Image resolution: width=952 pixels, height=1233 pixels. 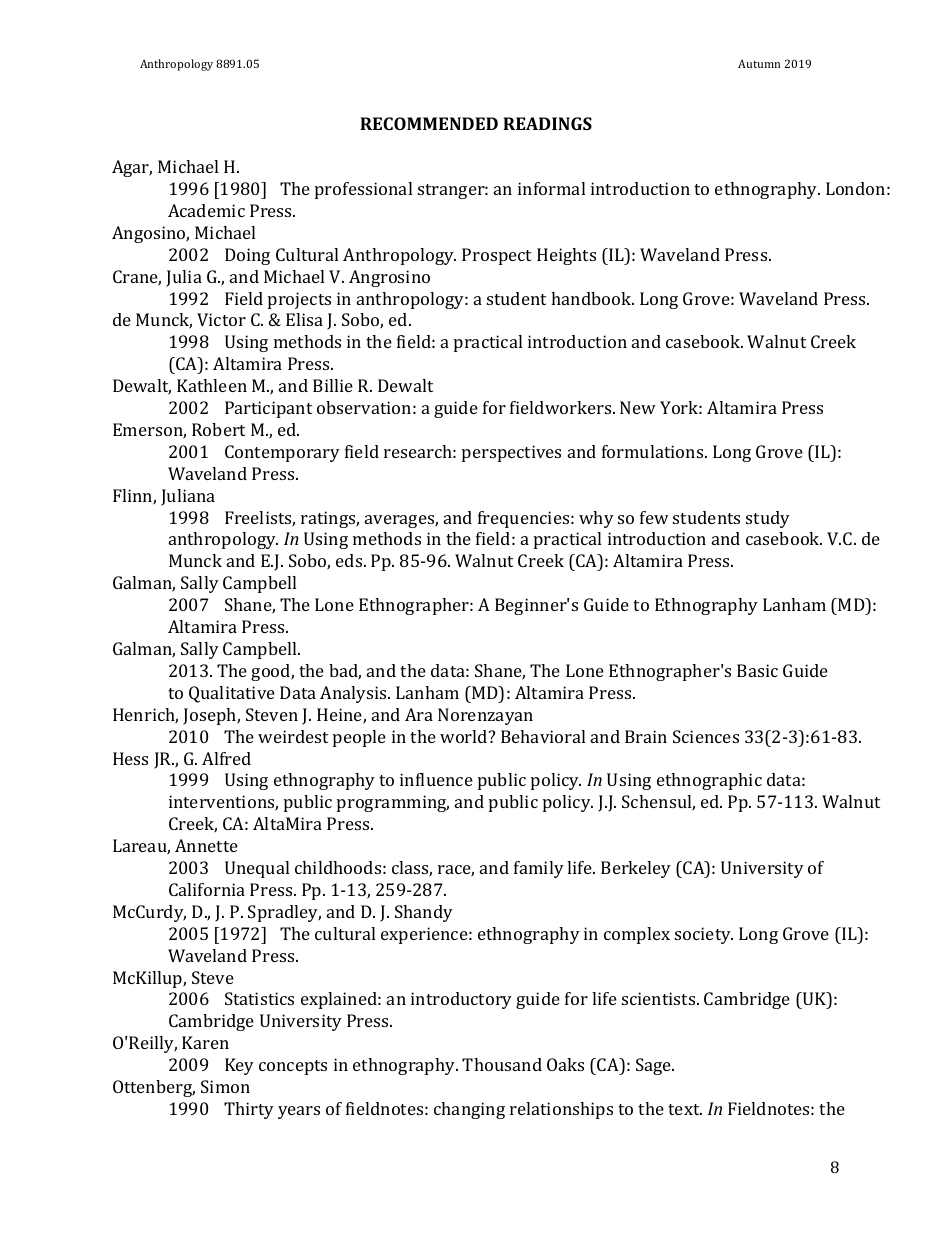 I want to click on programming, so click(x=393, y=803).
